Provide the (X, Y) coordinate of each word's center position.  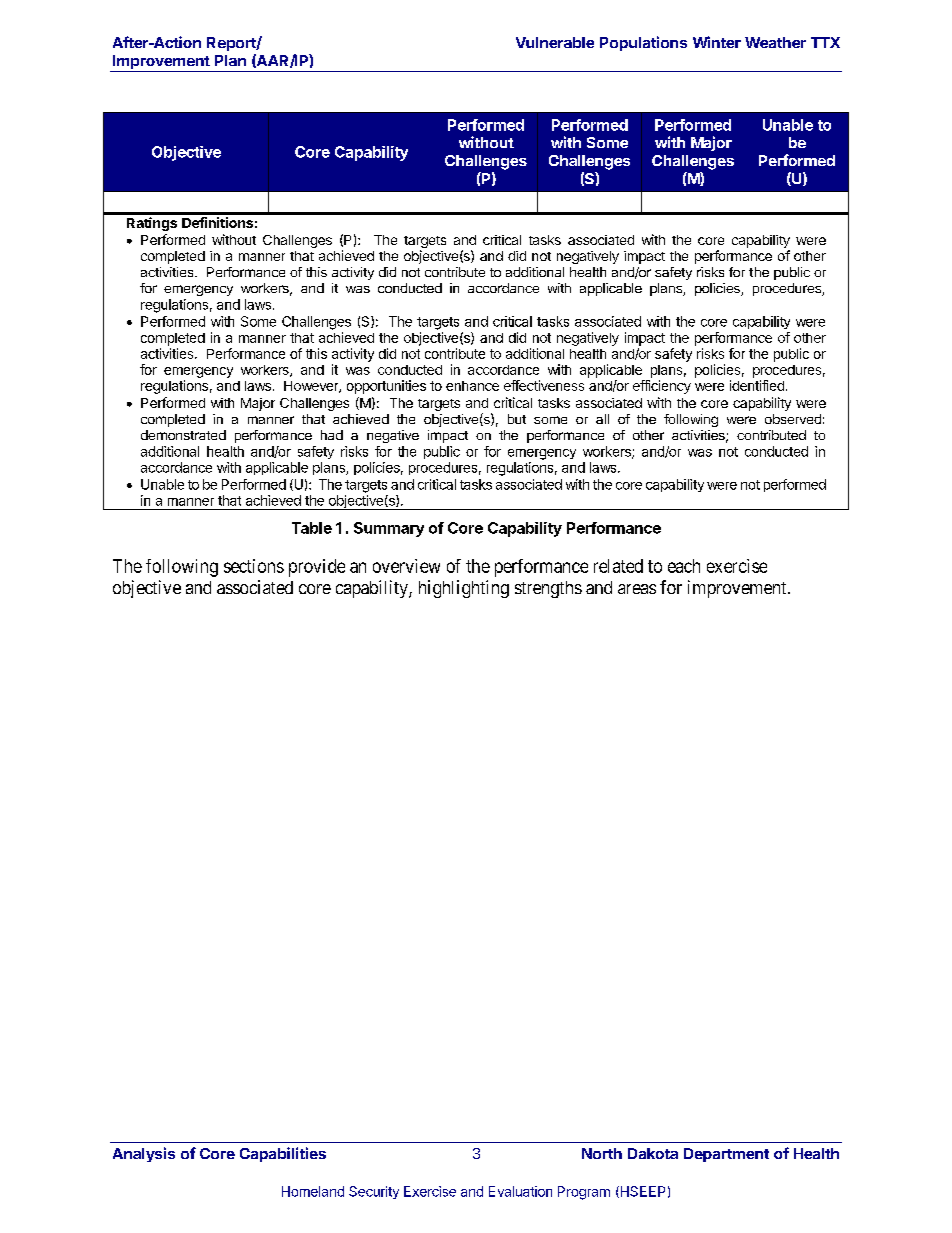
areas (637, 589)
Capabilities (283, 1154)
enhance (472, 386)
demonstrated (183, 435)
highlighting (464, 589)
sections (254, 566)
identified (757, 385)
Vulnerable (555, 42)
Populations (643, 43)
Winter (717, 42)
